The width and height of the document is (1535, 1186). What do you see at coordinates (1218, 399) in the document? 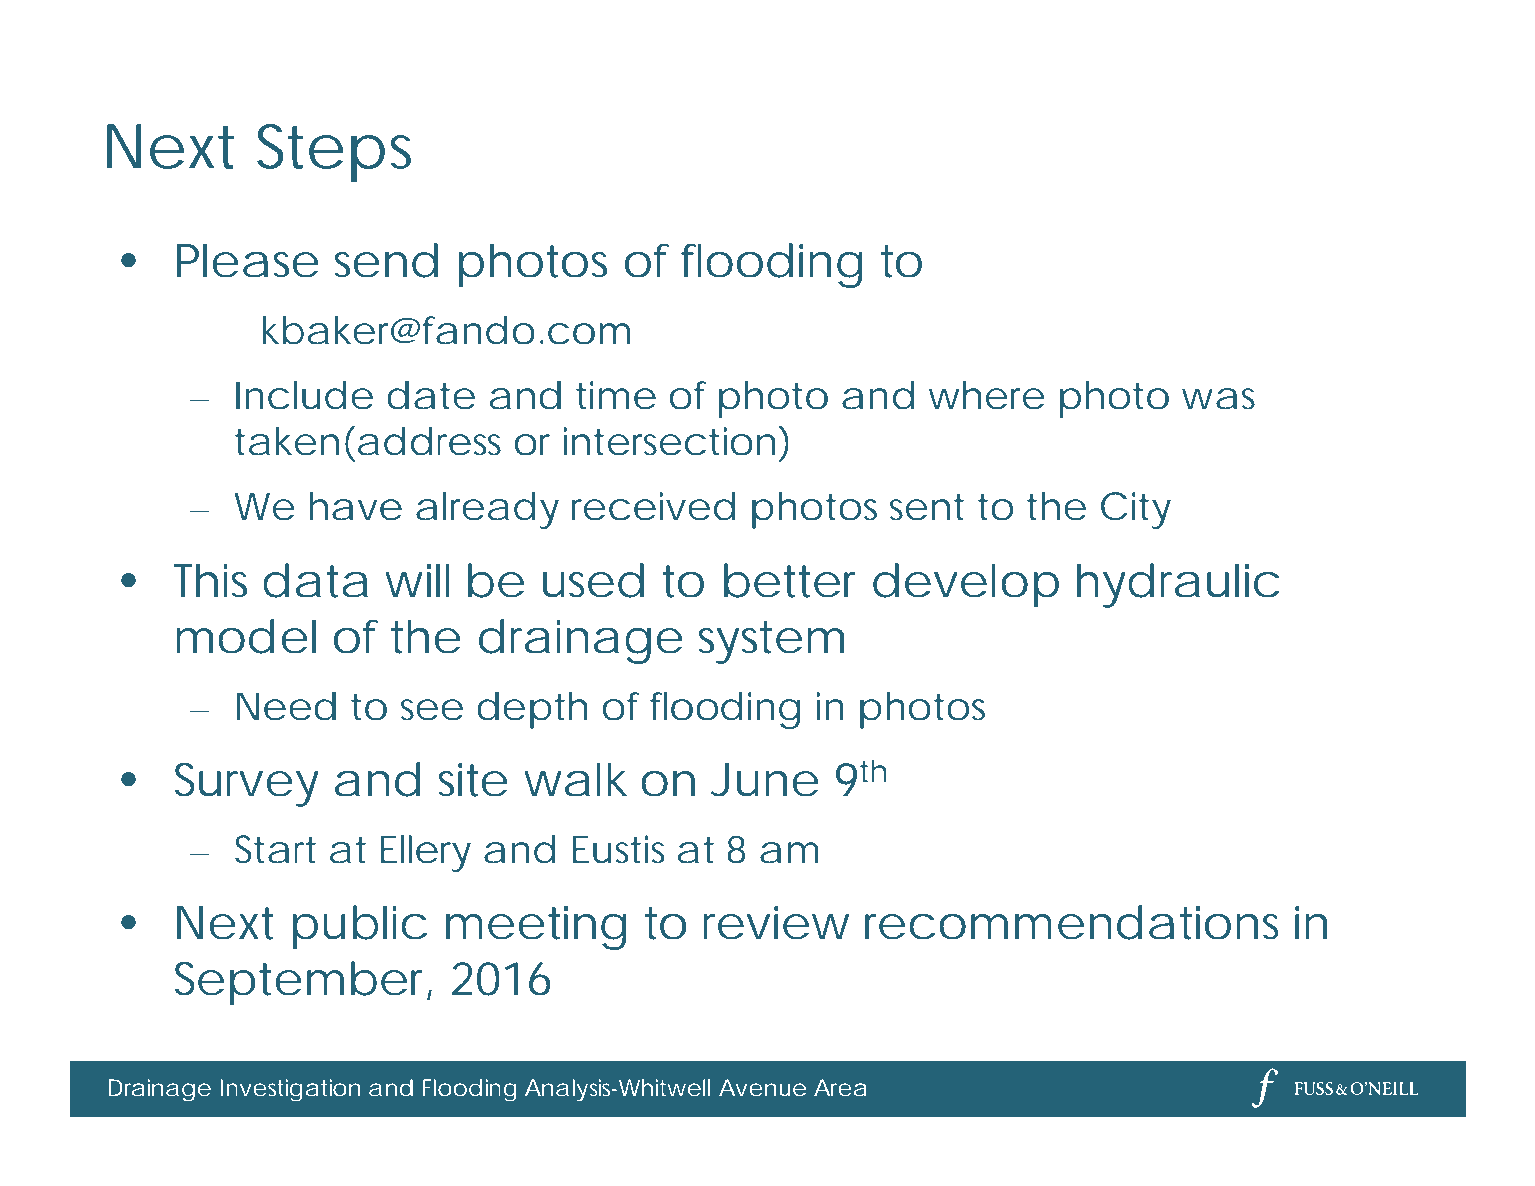
I see `was` at bounding box center [1218, 399].
